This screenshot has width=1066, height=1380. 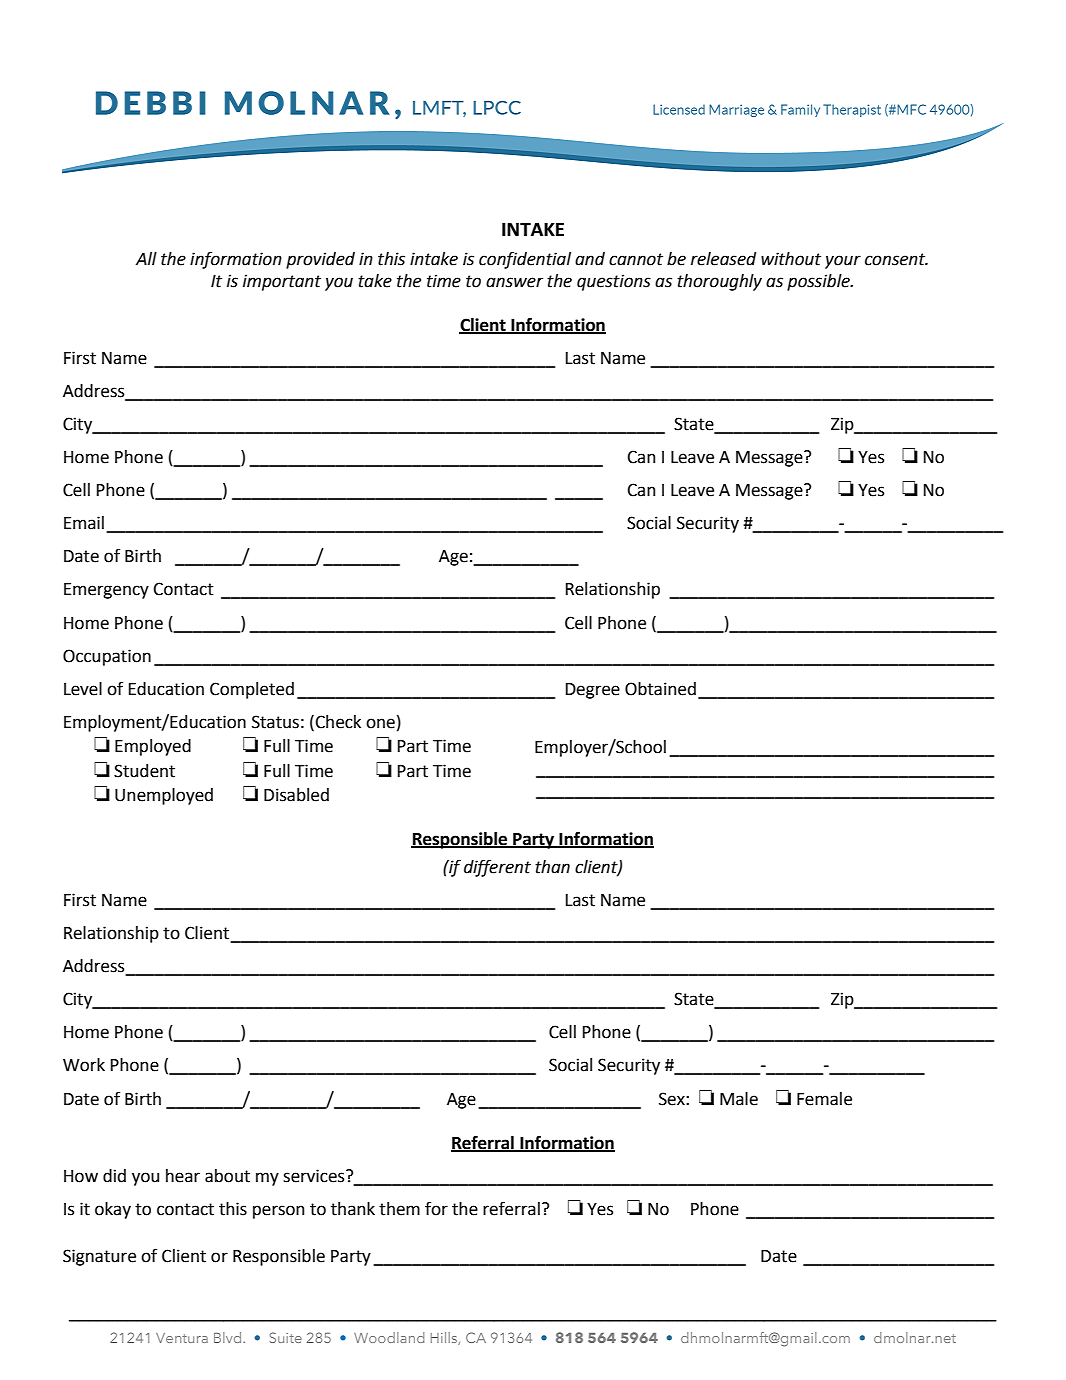 What do you see at coordinates (514, 282) in the screenshot?
I see `answer` at bounding box center [514, 282].
